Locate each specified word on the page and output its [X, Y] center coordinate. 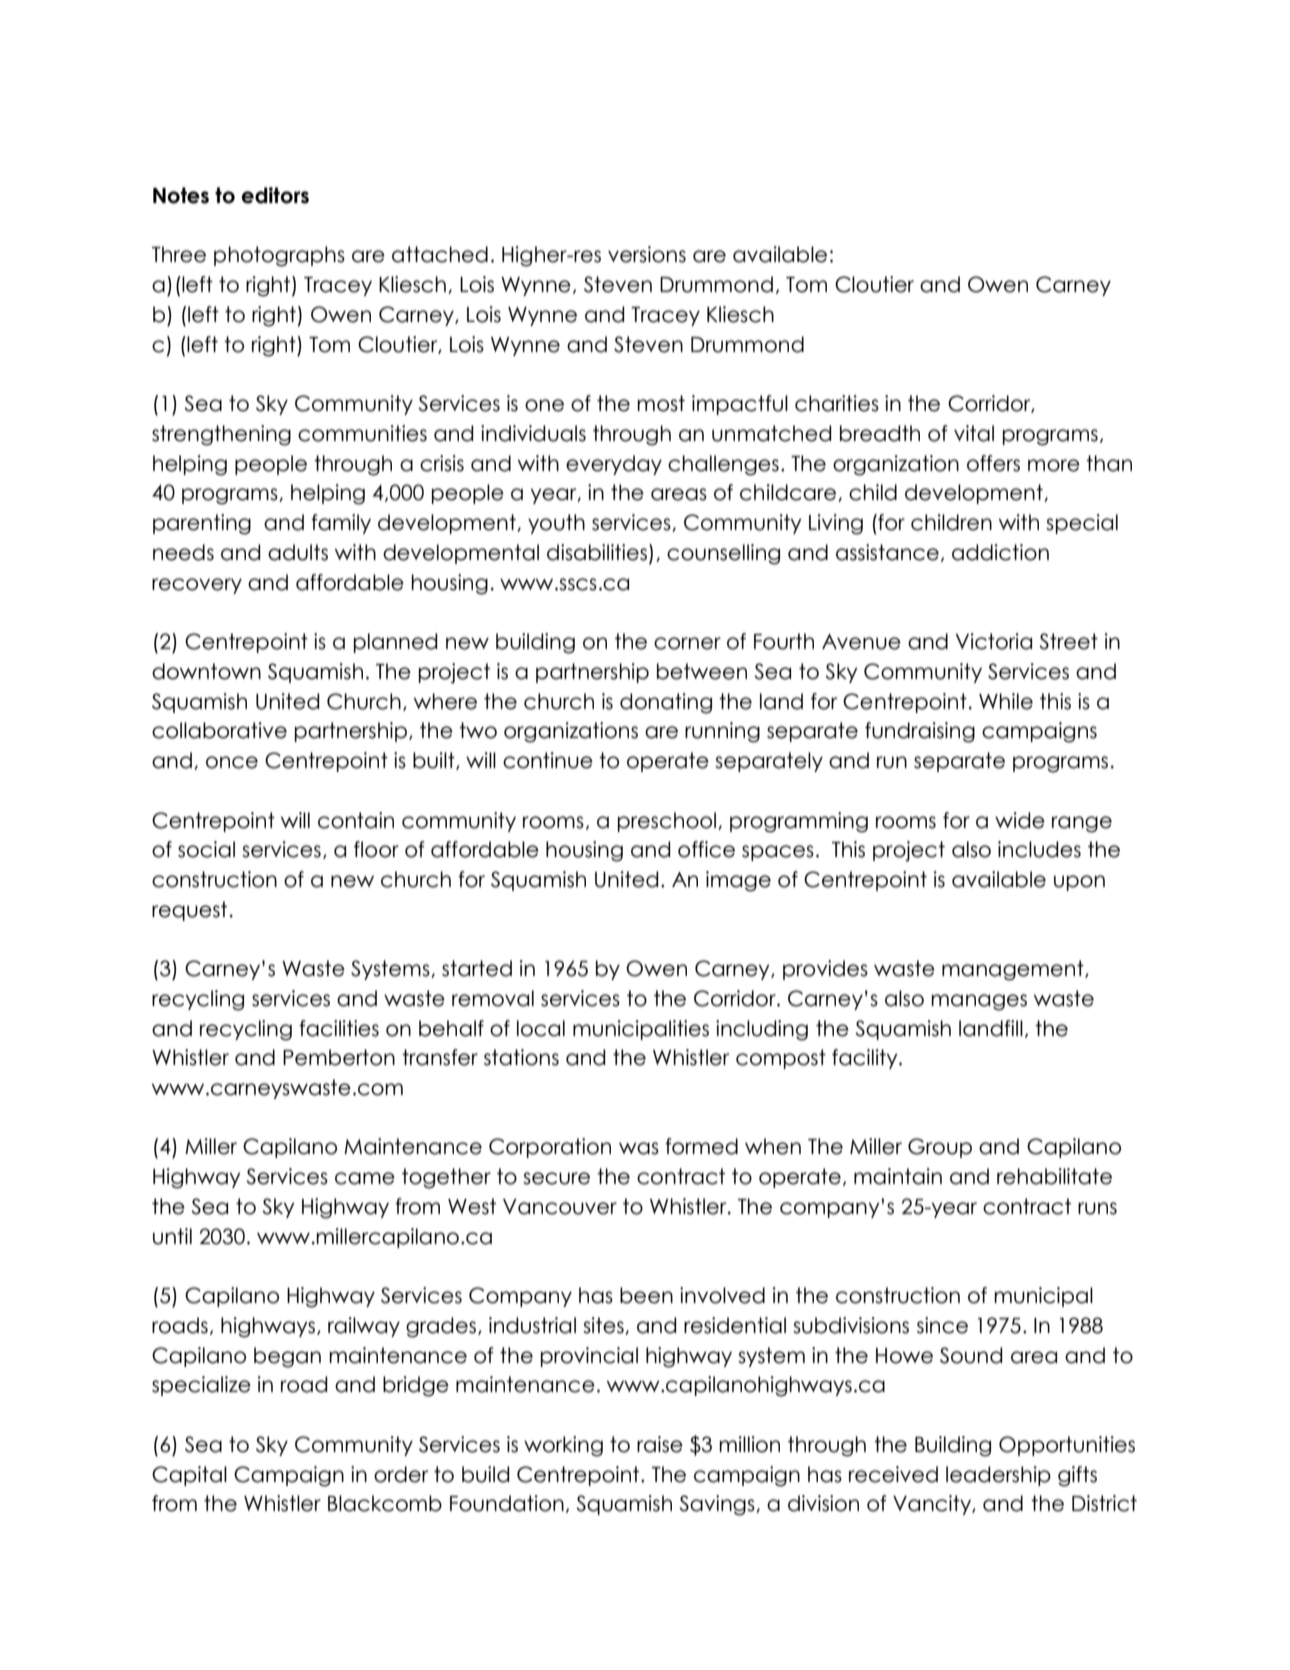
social [206, 849]
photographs [279, 256]
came [365, 1178]
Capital [189, 1476]
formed [701, 1146]
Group [940, 1148]
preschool [667, 822]
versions [647, 254]
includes [1039, 849]
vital [974, 433]
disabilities [597, 552]
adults [298, 552]
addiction [1000, 552]
